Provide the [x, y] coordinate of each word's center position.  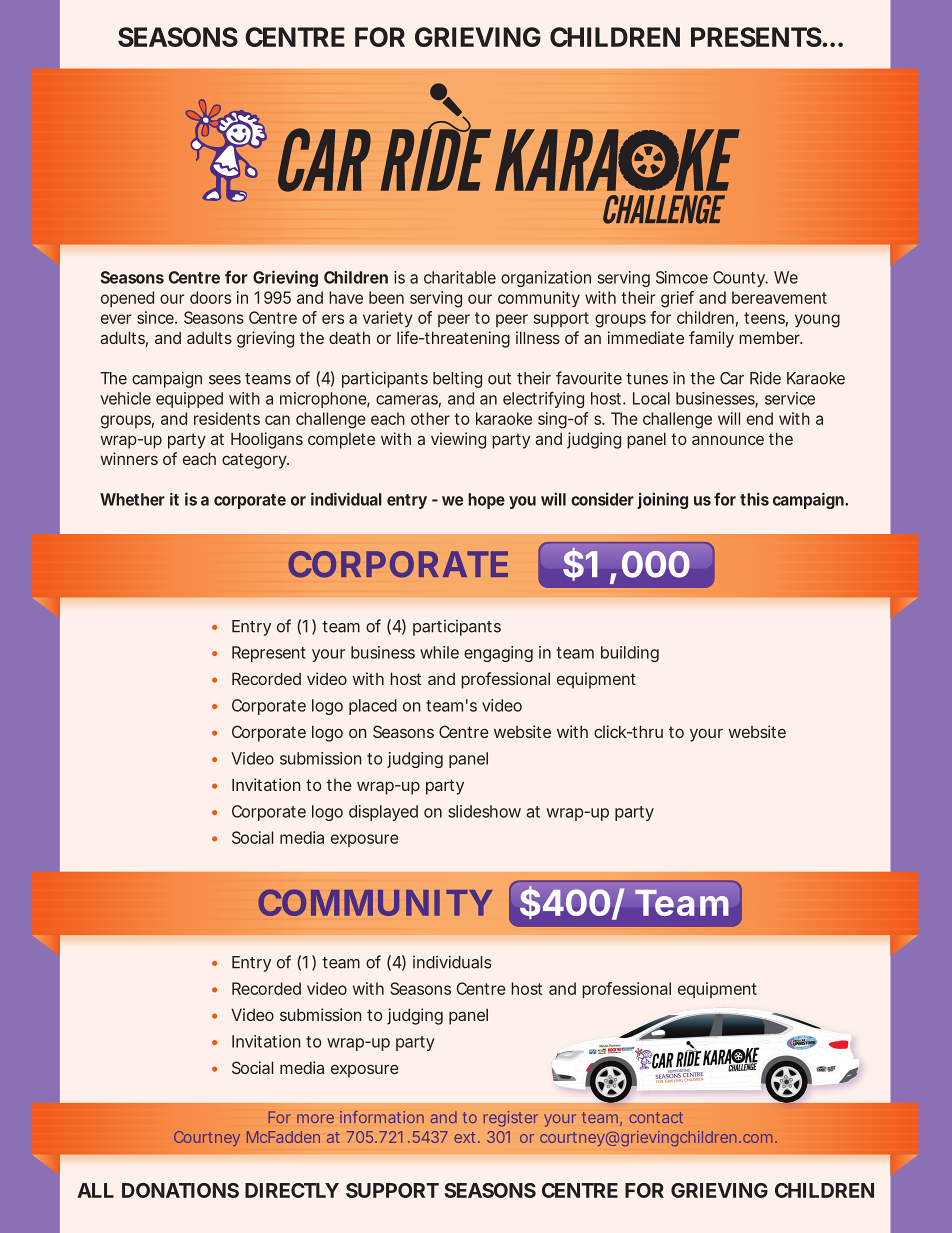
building [630, 654]
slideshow [484, 811]
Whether [132, 499]
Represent [269, 654]
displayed [383, 813]
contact [656, 1117]
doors [210, 297]
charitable [460, 277]
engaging [498, 654]
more [315, 1118]
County [739, 279]
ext [466, 1137]
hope [486, 501]
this [754, 499]
